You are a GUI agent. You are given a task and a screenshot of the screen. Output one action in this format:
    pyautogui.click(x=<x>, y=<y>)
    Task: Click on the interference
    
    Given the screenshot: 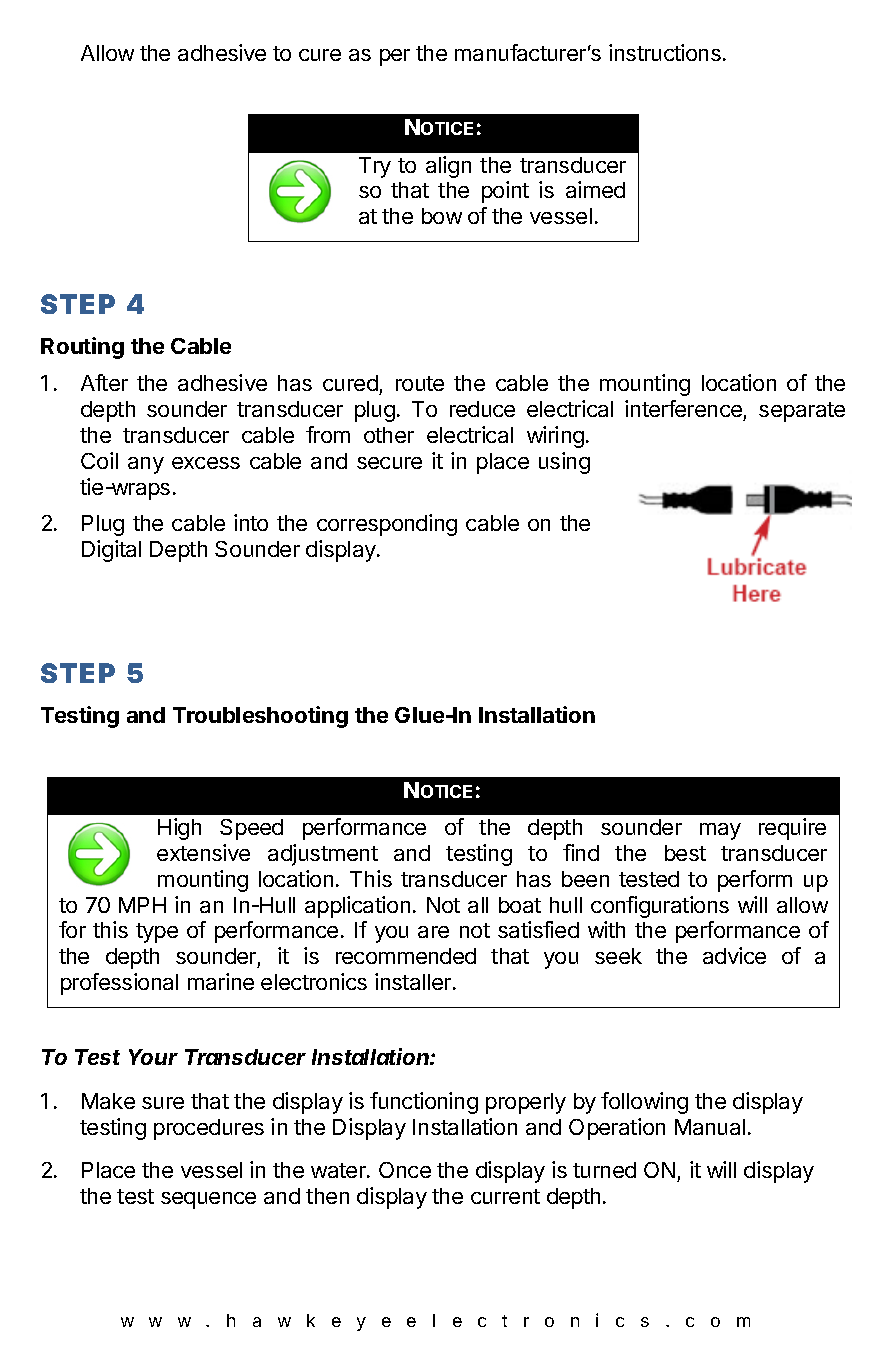 What is the action you would take?
    pyautogui.click(x=683, y=408)
